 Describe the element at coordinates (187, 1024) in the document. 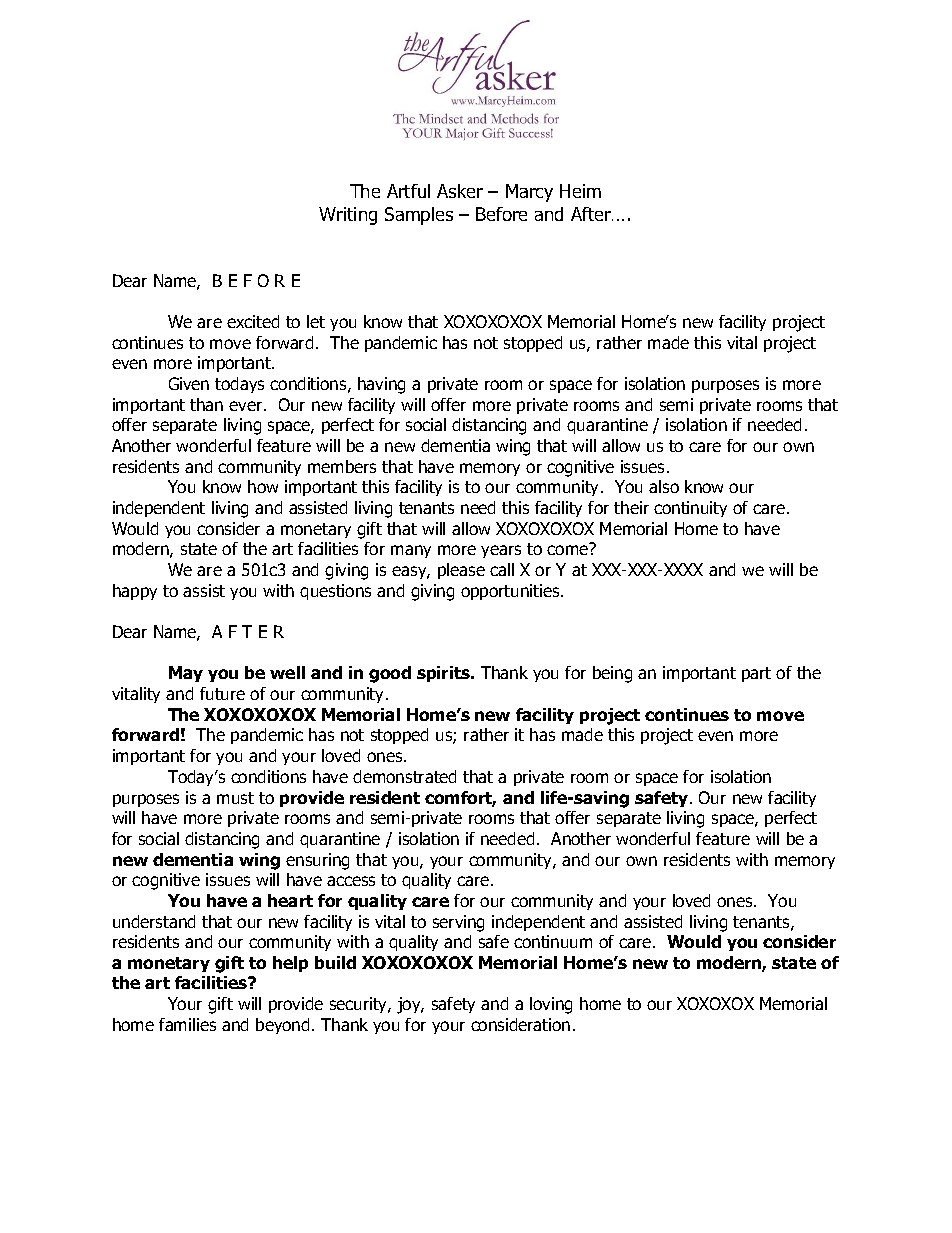

I see `families` at that location.
